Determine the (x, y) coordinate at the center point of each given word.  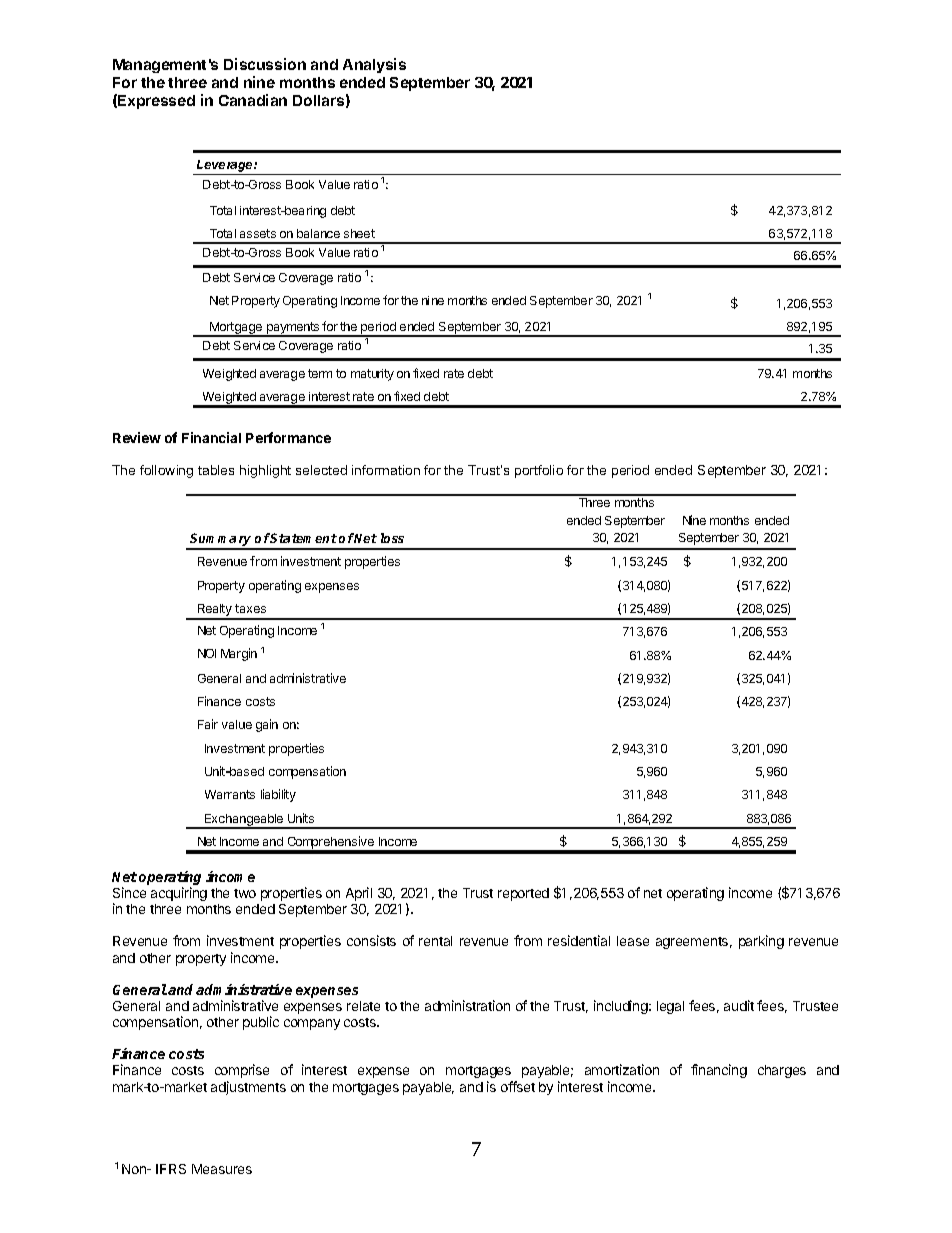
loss (392, 538)
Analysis (374, 65)
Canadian (253, 100)
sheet (359, 233)
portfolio (539, 471)
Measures (222, 1169)
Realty (215, 611)
